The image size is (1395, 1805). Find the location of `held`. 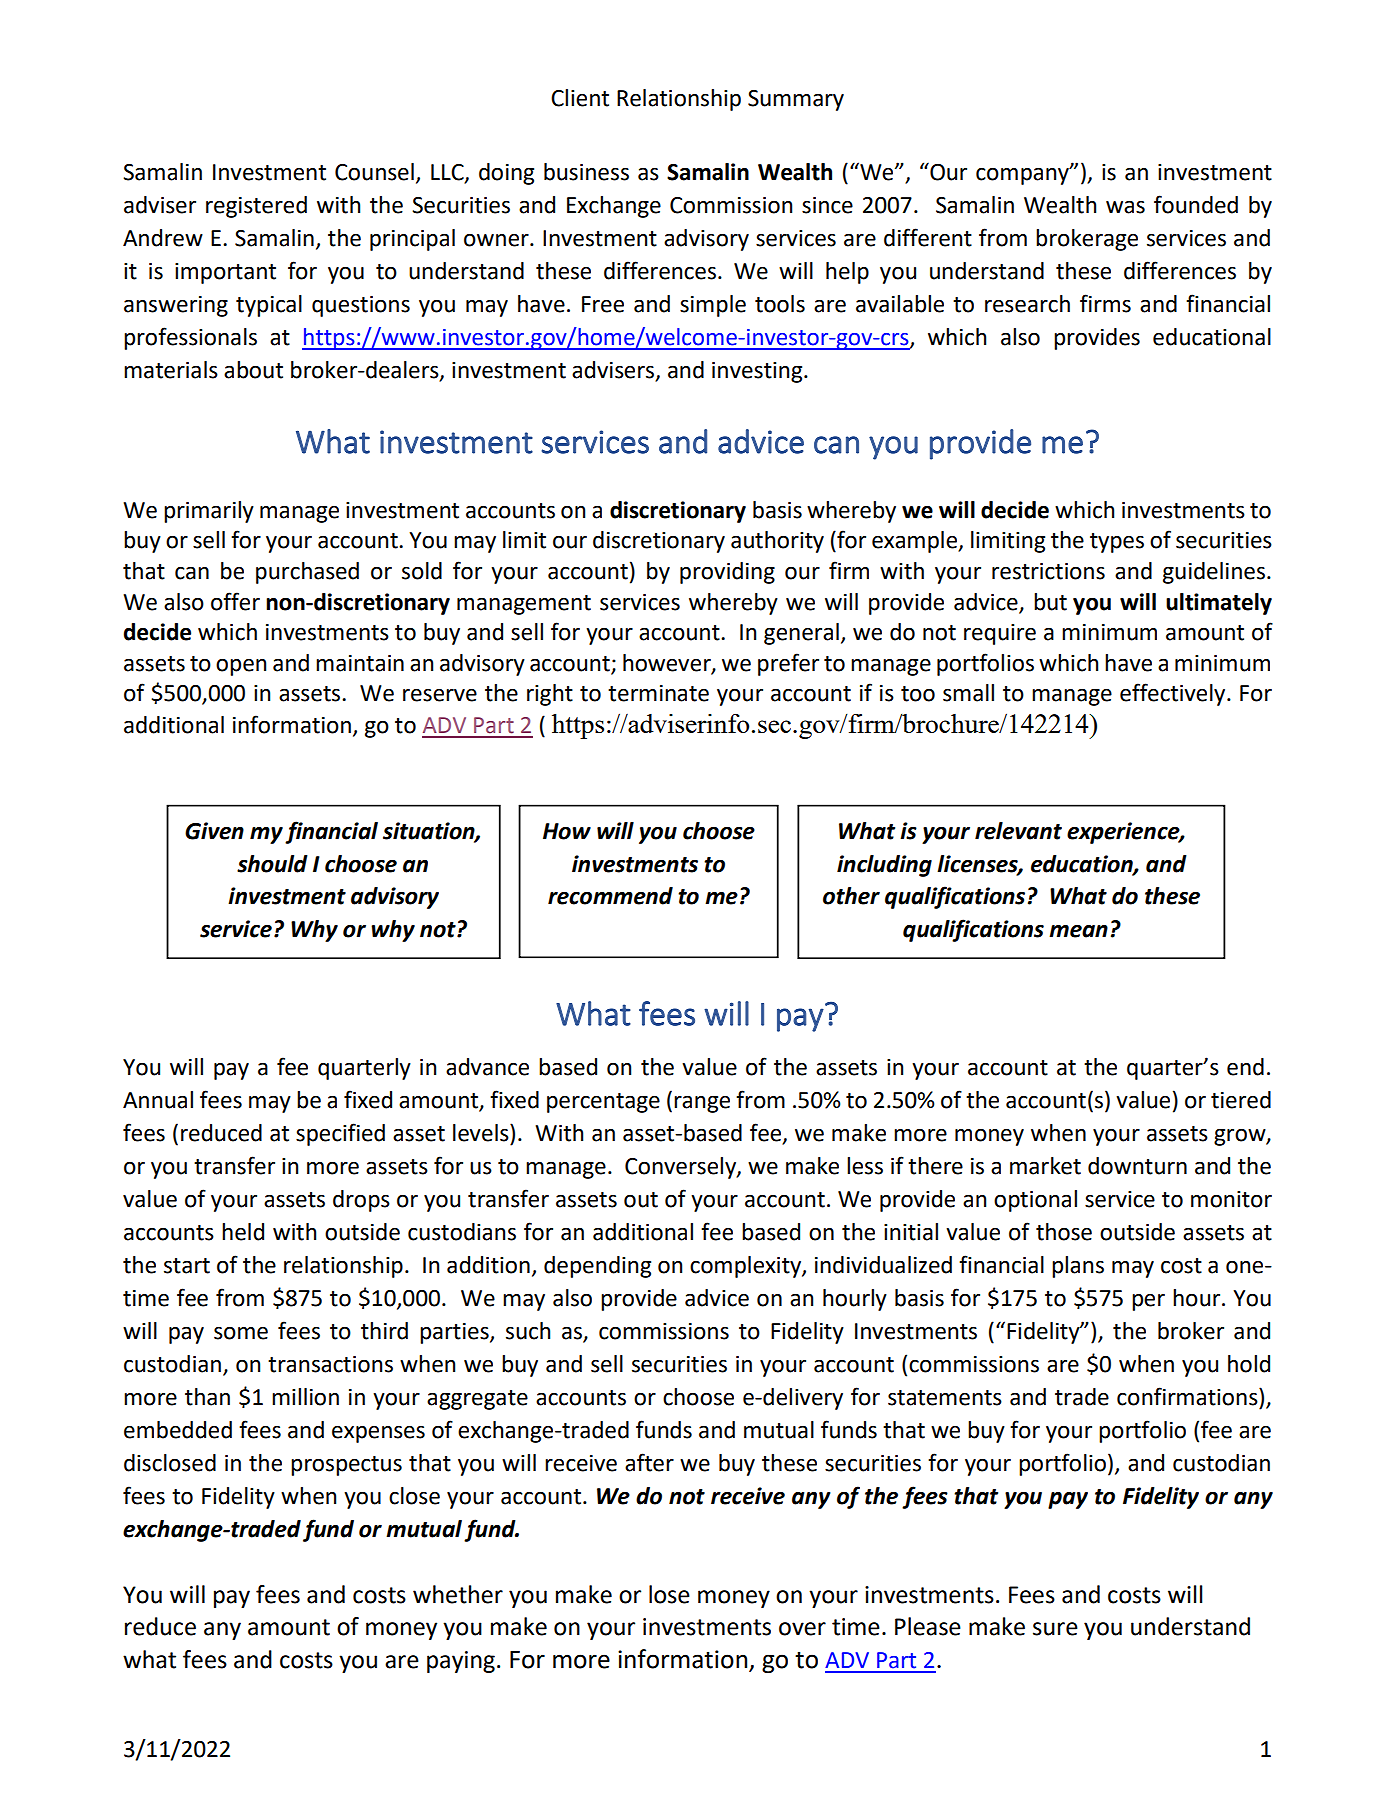

held is located at coordinates (243, 1232).
